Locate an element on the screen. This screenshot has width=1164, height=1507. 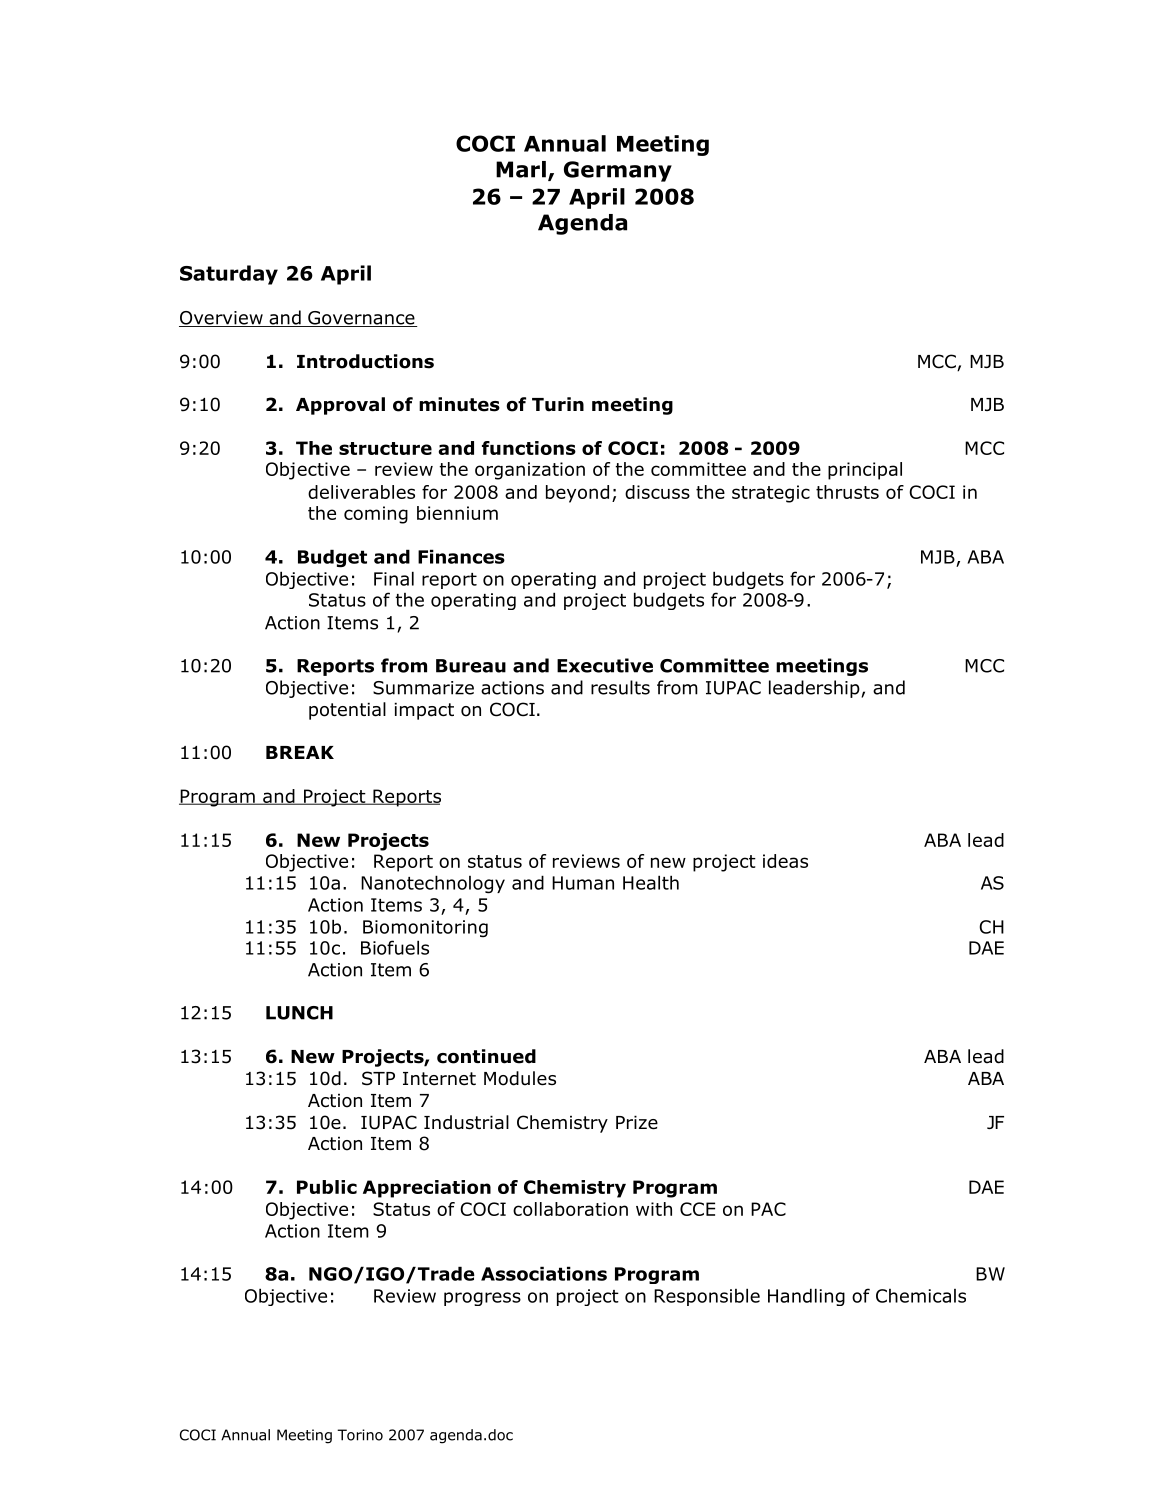
BREAK is located at coordinates (300, 752).
